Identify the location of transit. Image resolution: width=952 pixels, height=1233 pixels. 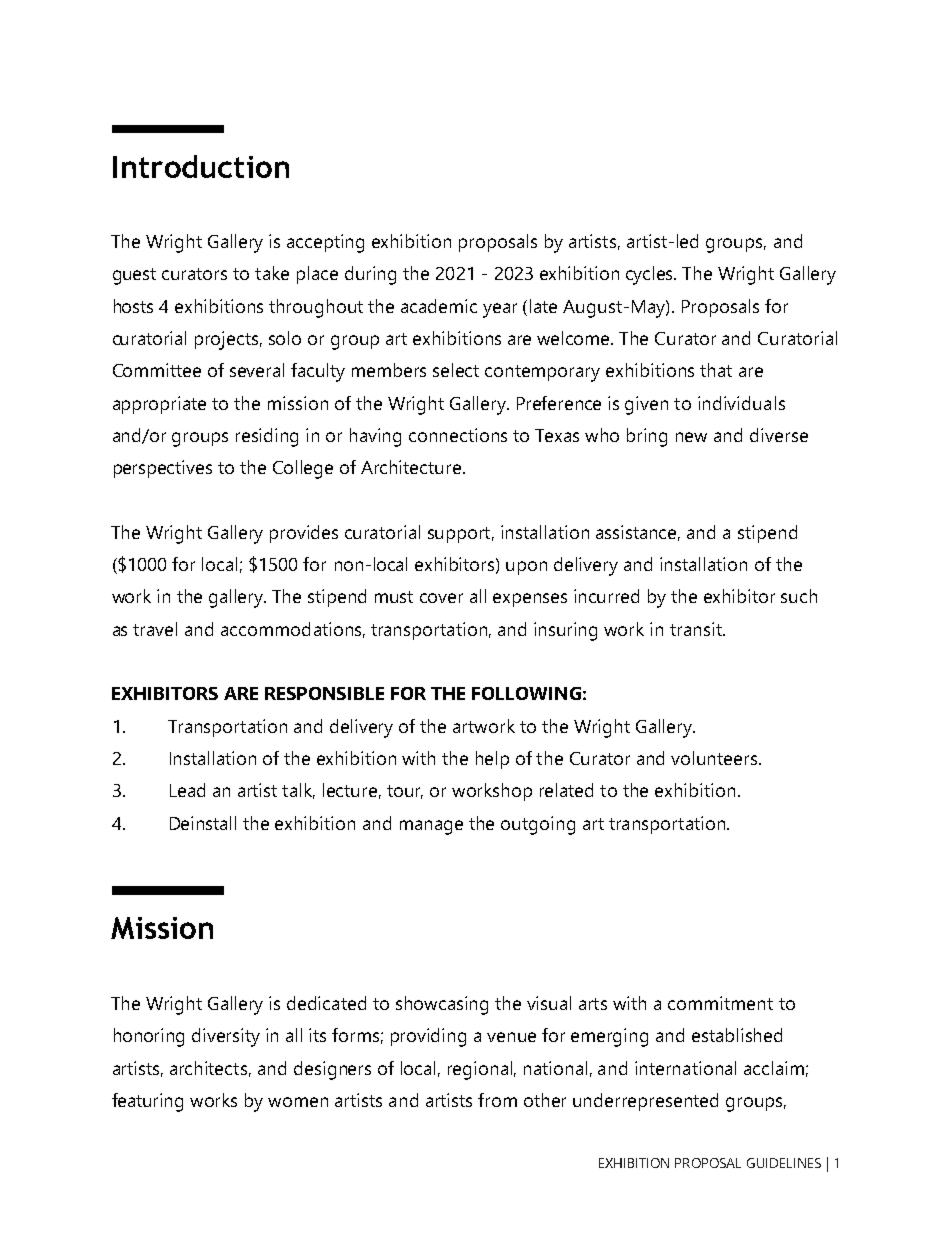
(697, 629).
